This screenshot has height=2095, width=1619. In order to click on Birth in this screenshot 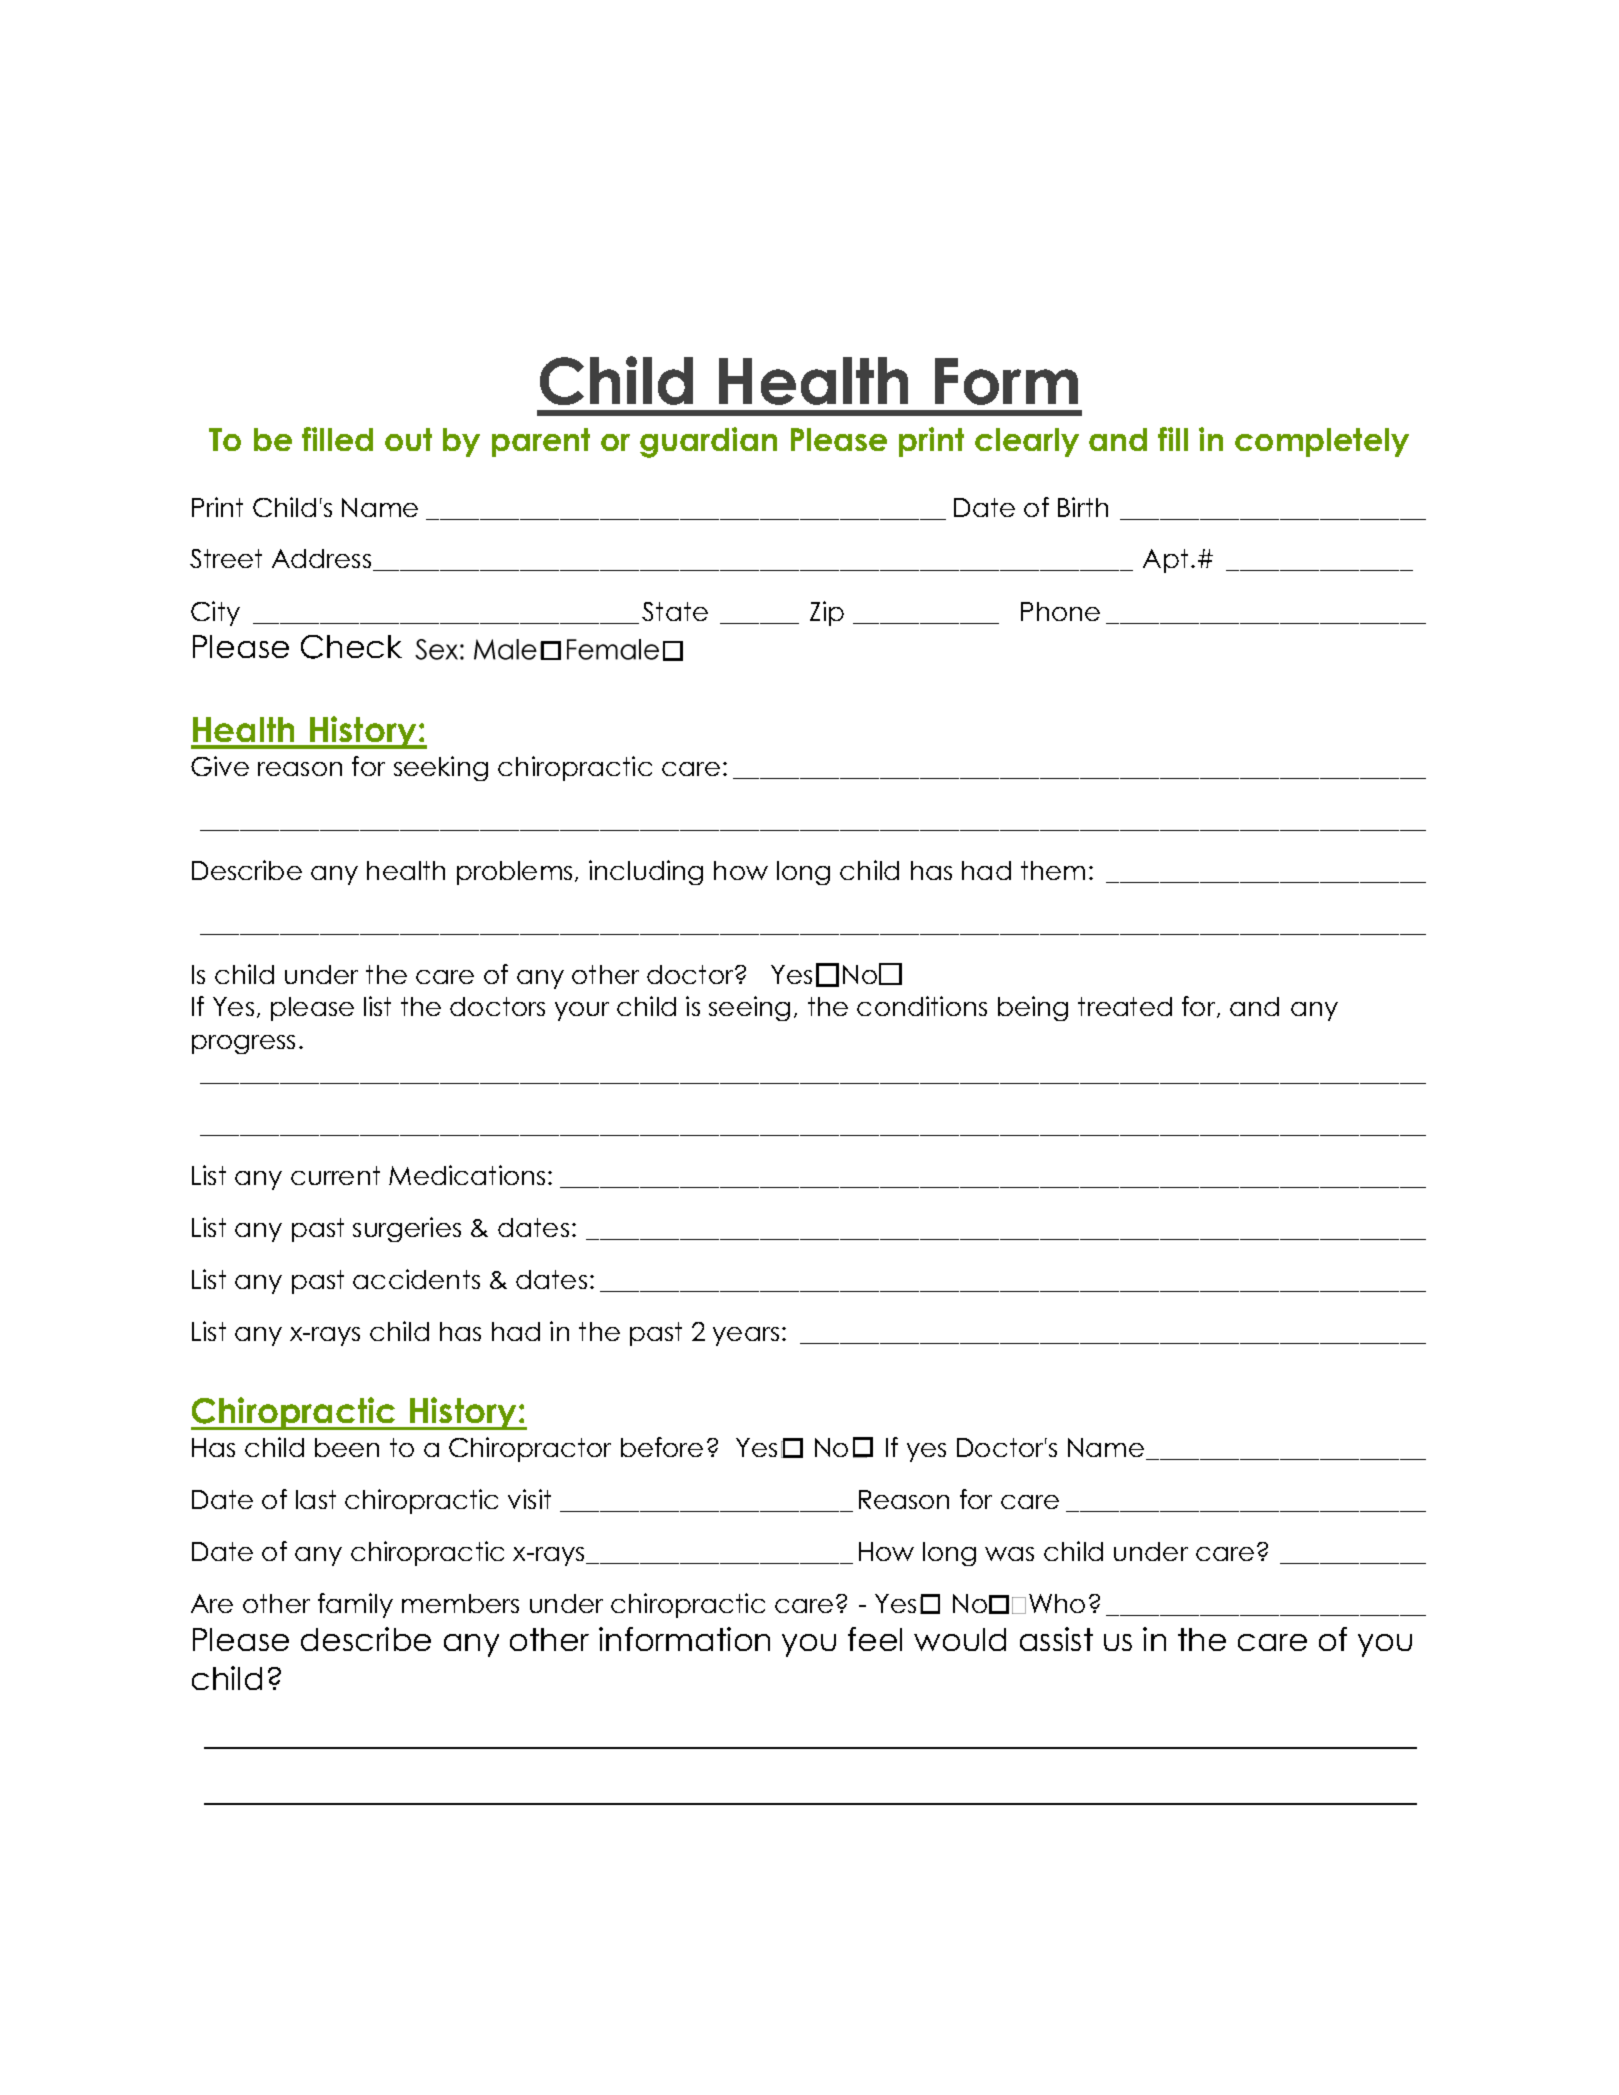, I will do `click(1083, 507)`.
